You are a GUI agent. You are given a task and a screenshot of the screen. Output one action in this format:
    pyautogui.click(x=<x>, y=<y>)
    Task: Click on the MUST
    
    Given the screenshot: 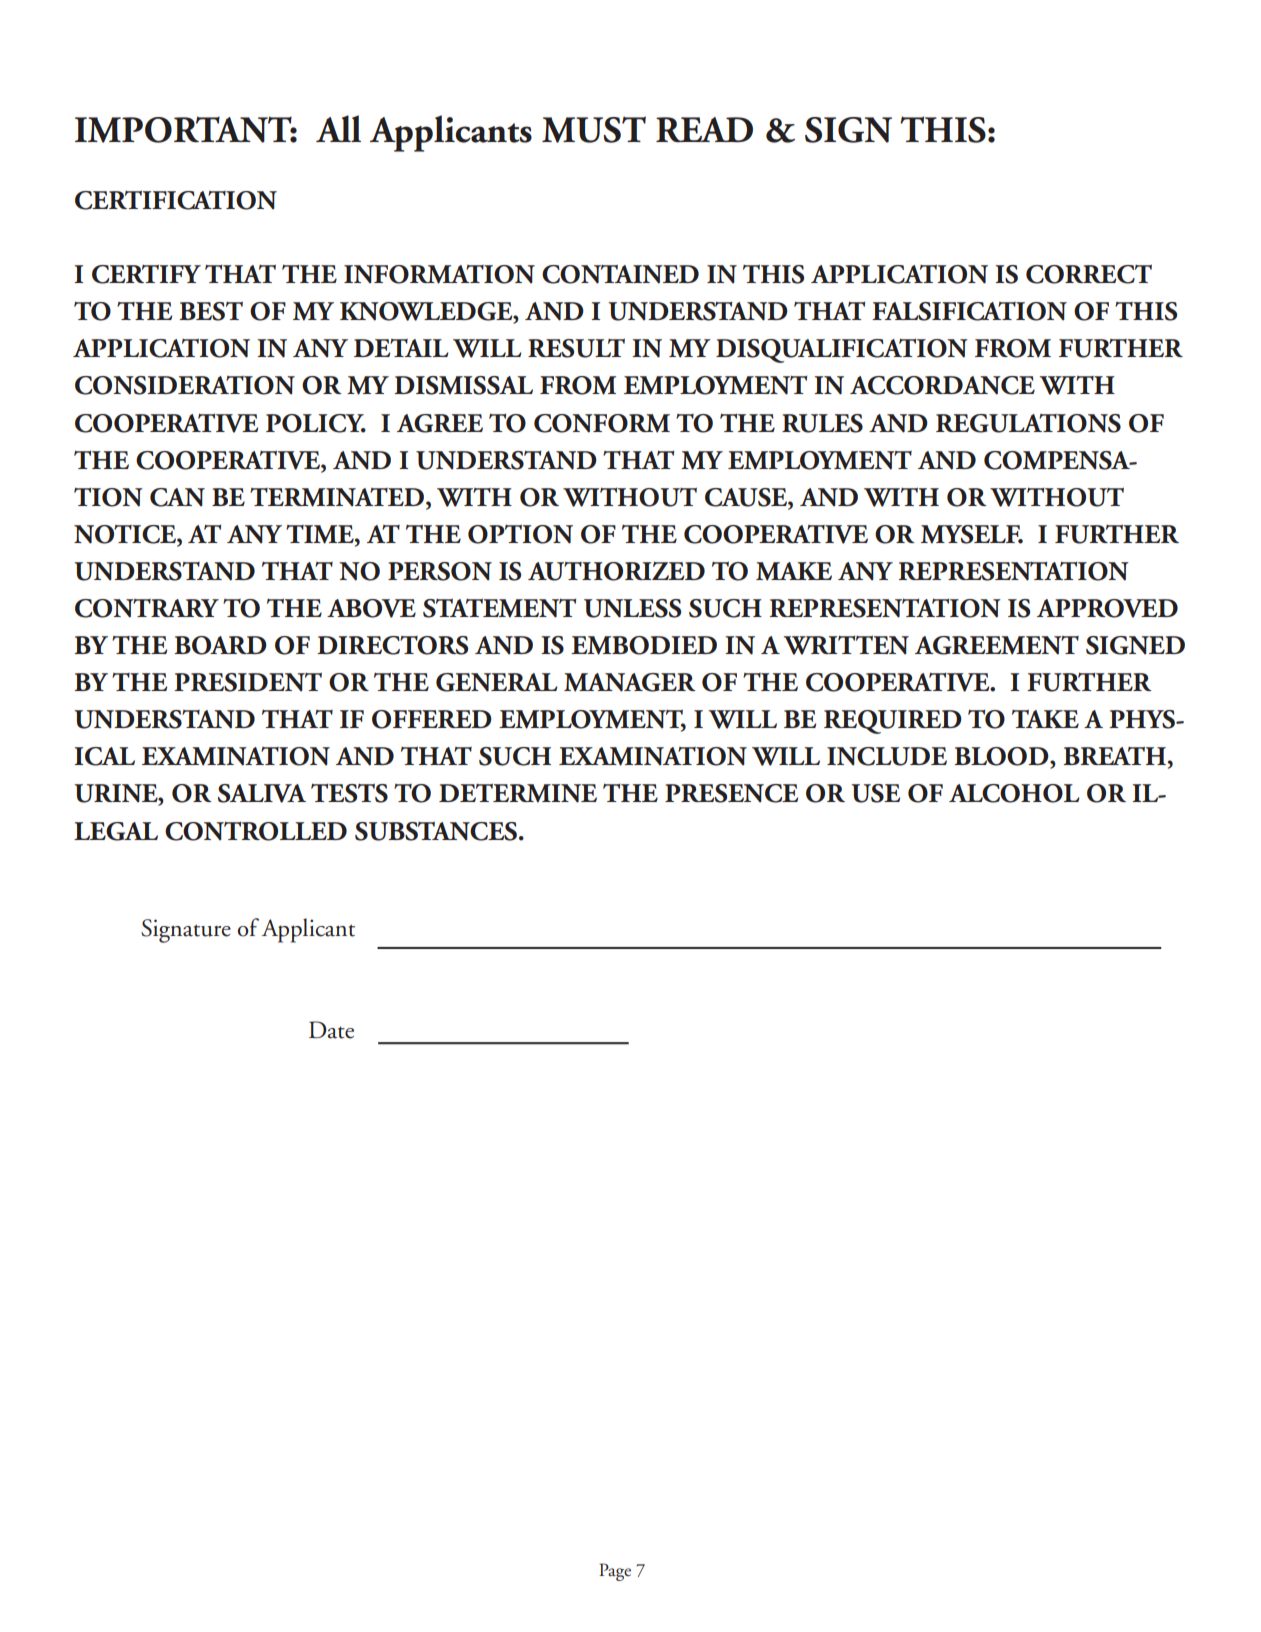 What is the action you would take?
    pyautogui.click(x=594, y=129)
